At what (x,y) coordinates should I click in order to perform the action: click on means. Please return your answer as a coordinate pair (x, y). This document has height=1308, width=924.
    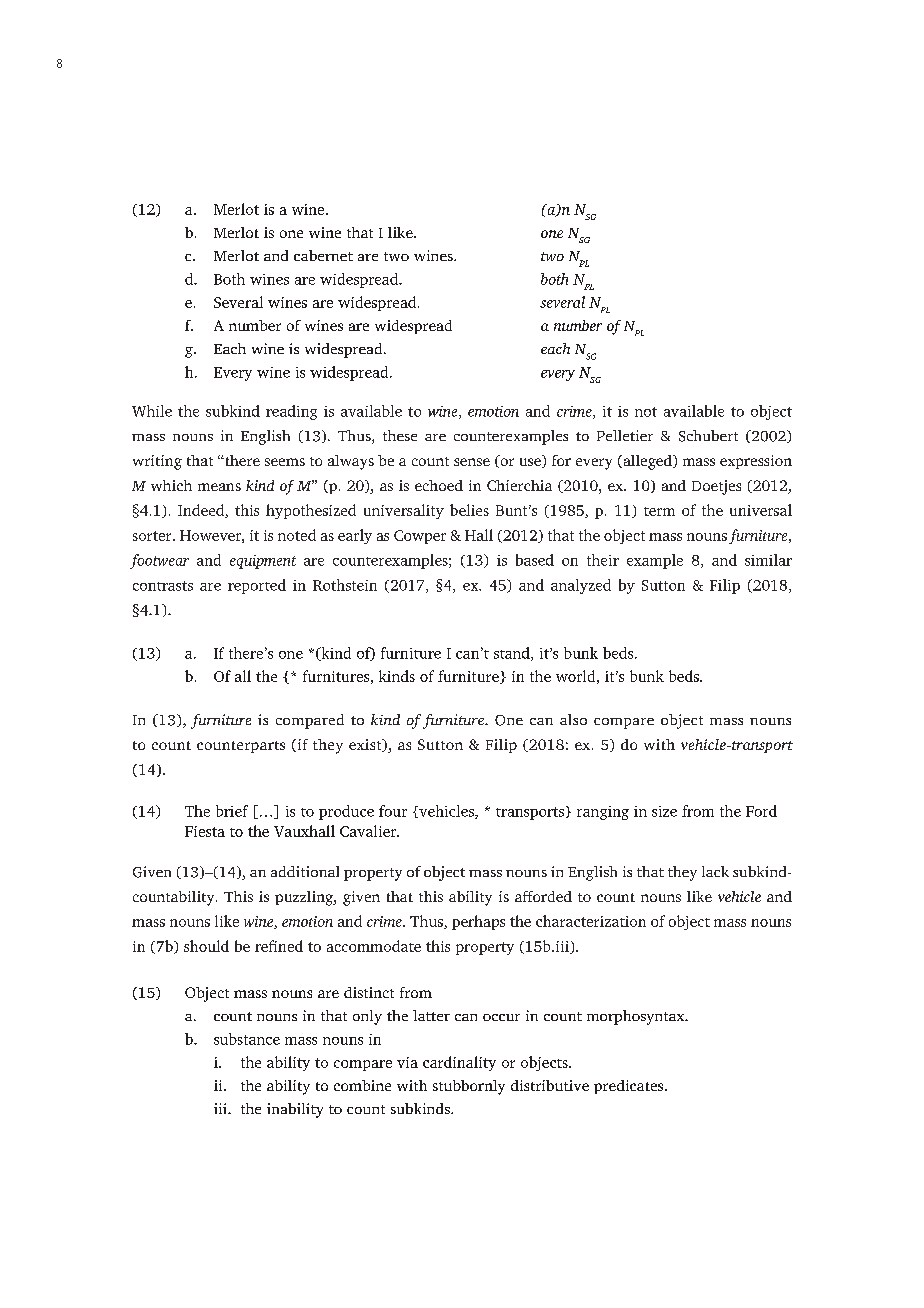
    Looking at the image, I should click on (219, 487).
